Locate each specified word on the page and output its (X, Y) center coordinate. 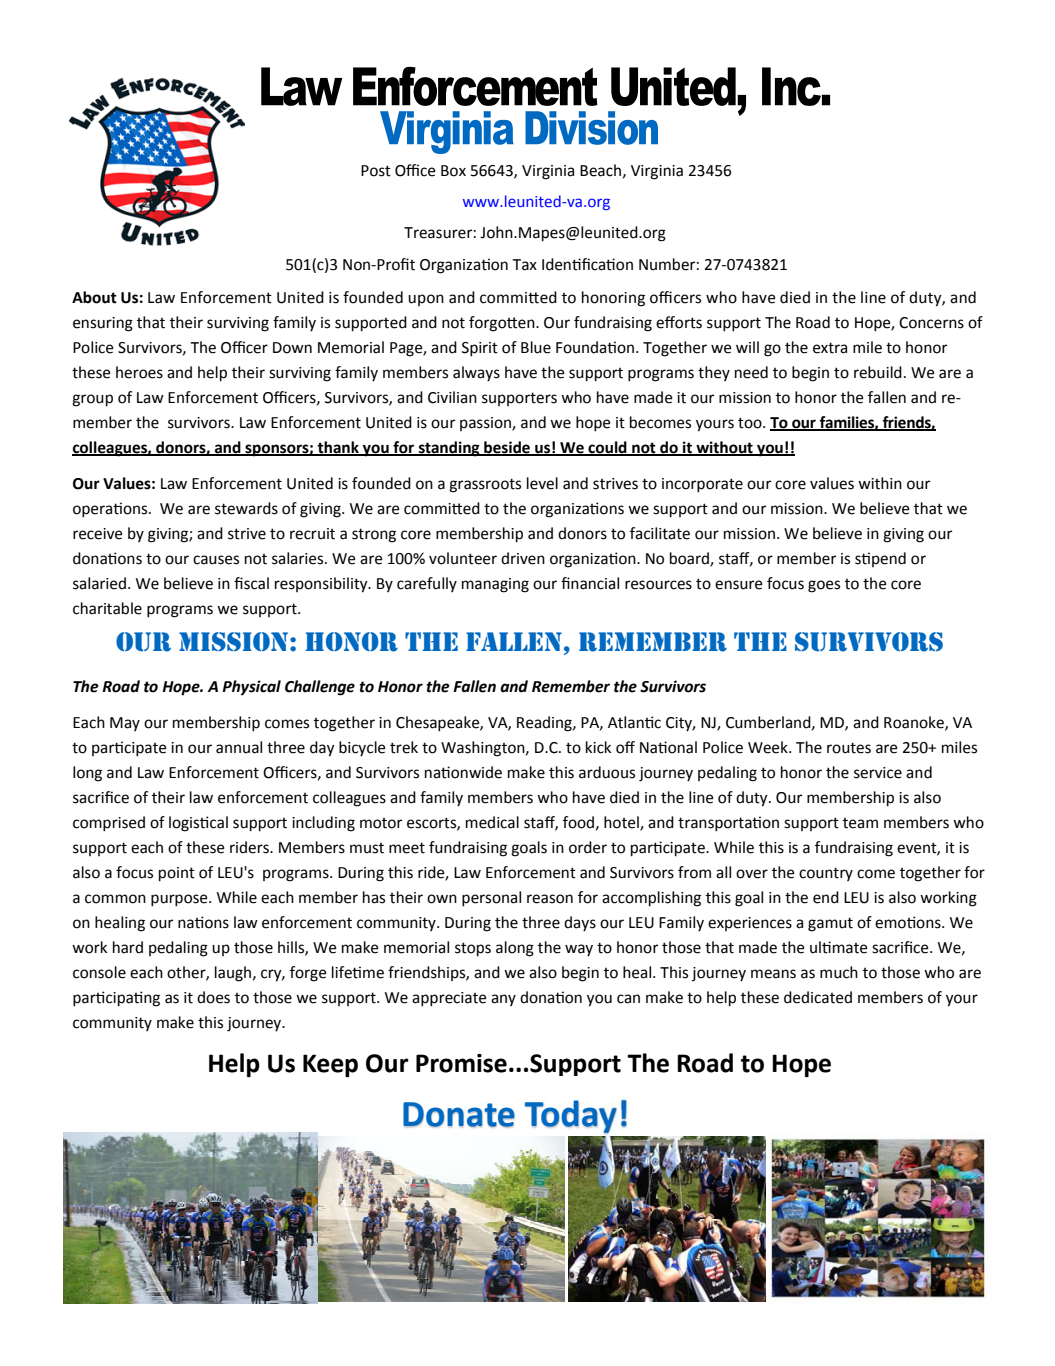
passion (486, 424)
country (826, 874)
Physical (251, 688)
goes (824, 586)
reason (550, 899)
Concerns (931, 323)
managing (495, 585)
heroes (139, 372)
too (751, 423)
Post (376, 171)
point (177, 874)
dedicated (818, 997)
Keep (330, 1066)
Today (571, 1117)
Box (453, 171)
